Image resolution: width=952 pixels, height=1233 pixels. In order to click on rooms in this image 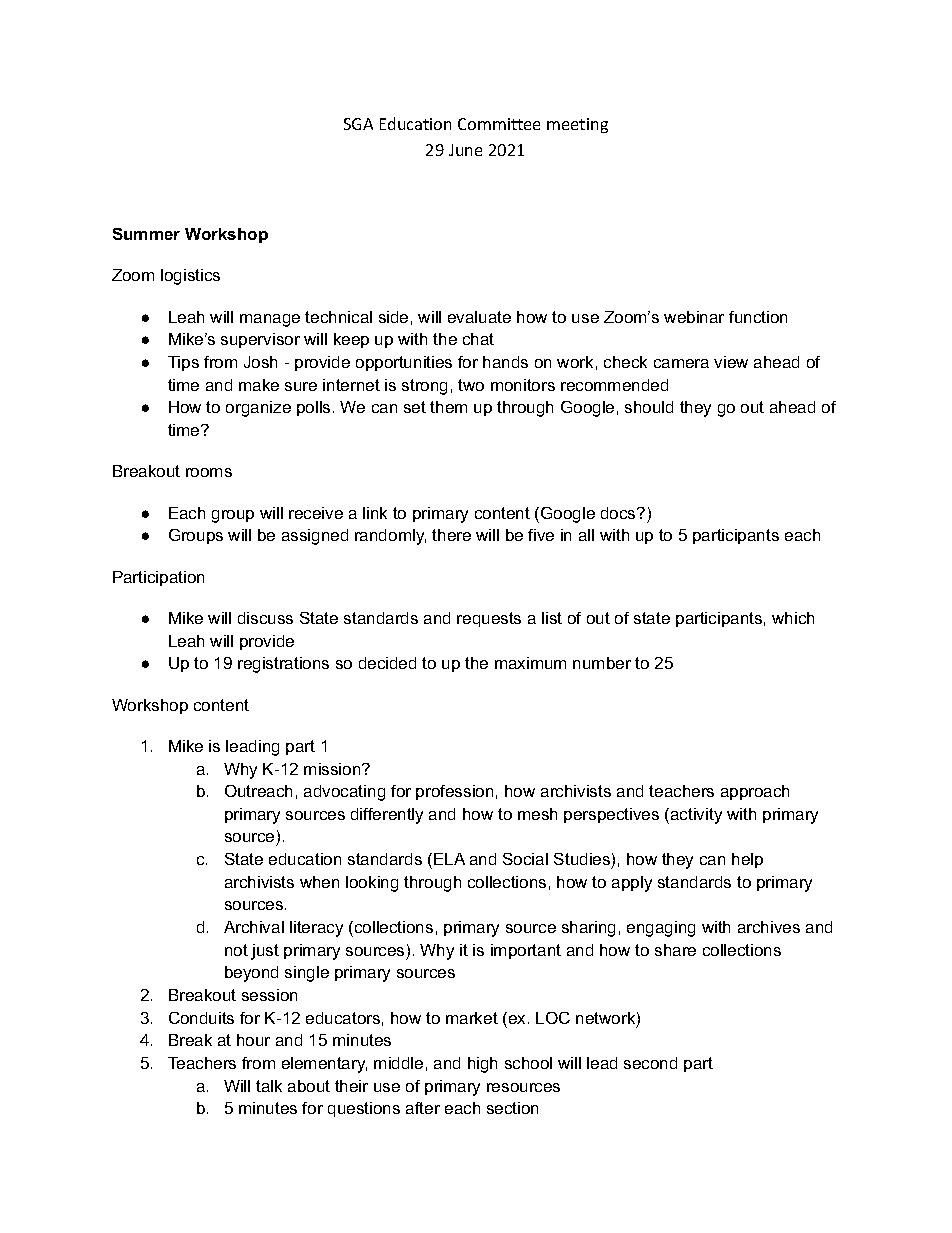, I will do `click(209, 472)`.
